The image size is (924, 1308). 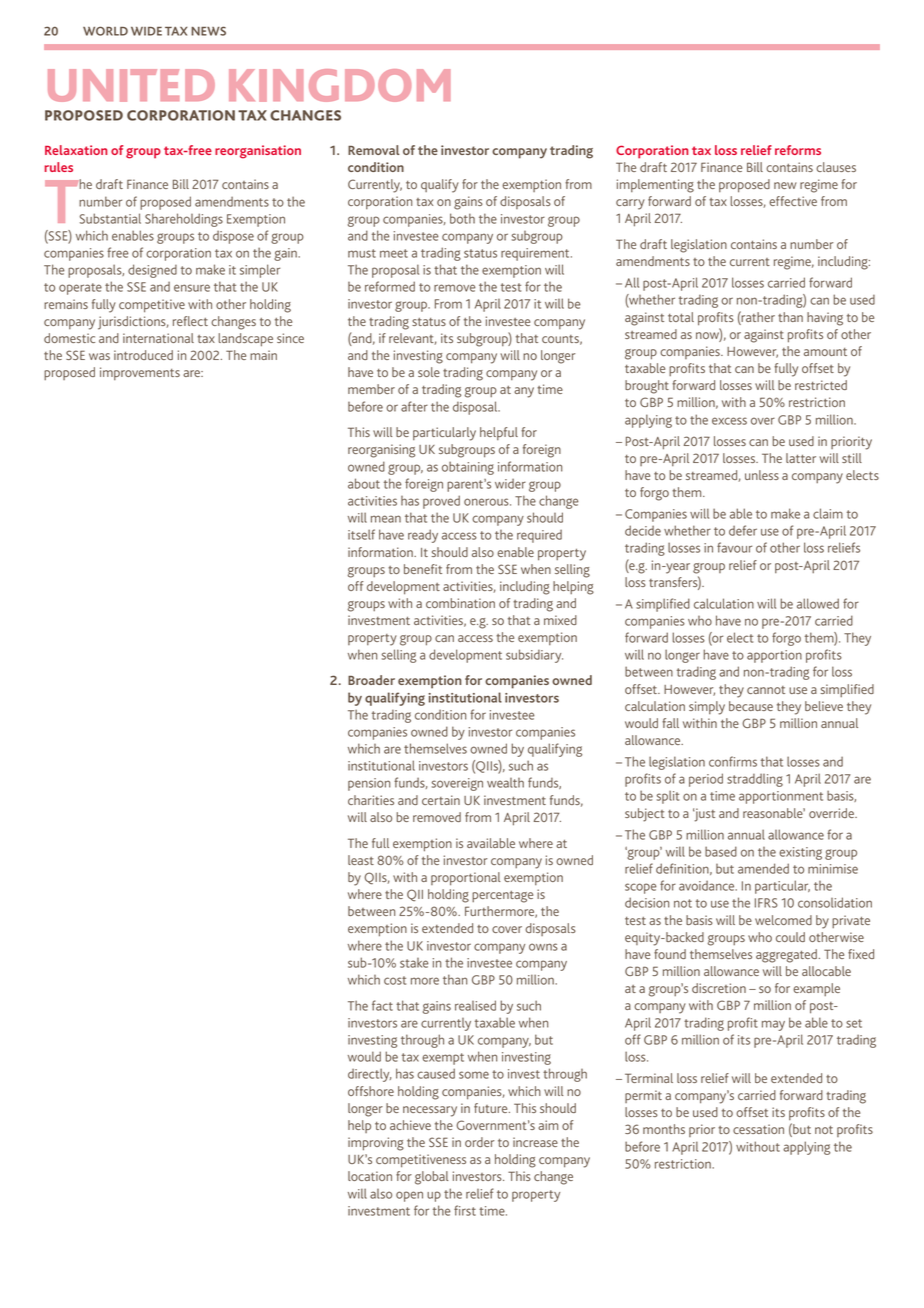 What do you see at coordinates (431, 1178) in the screenshot?
I see `global` at bounding box center [431, 1178].
